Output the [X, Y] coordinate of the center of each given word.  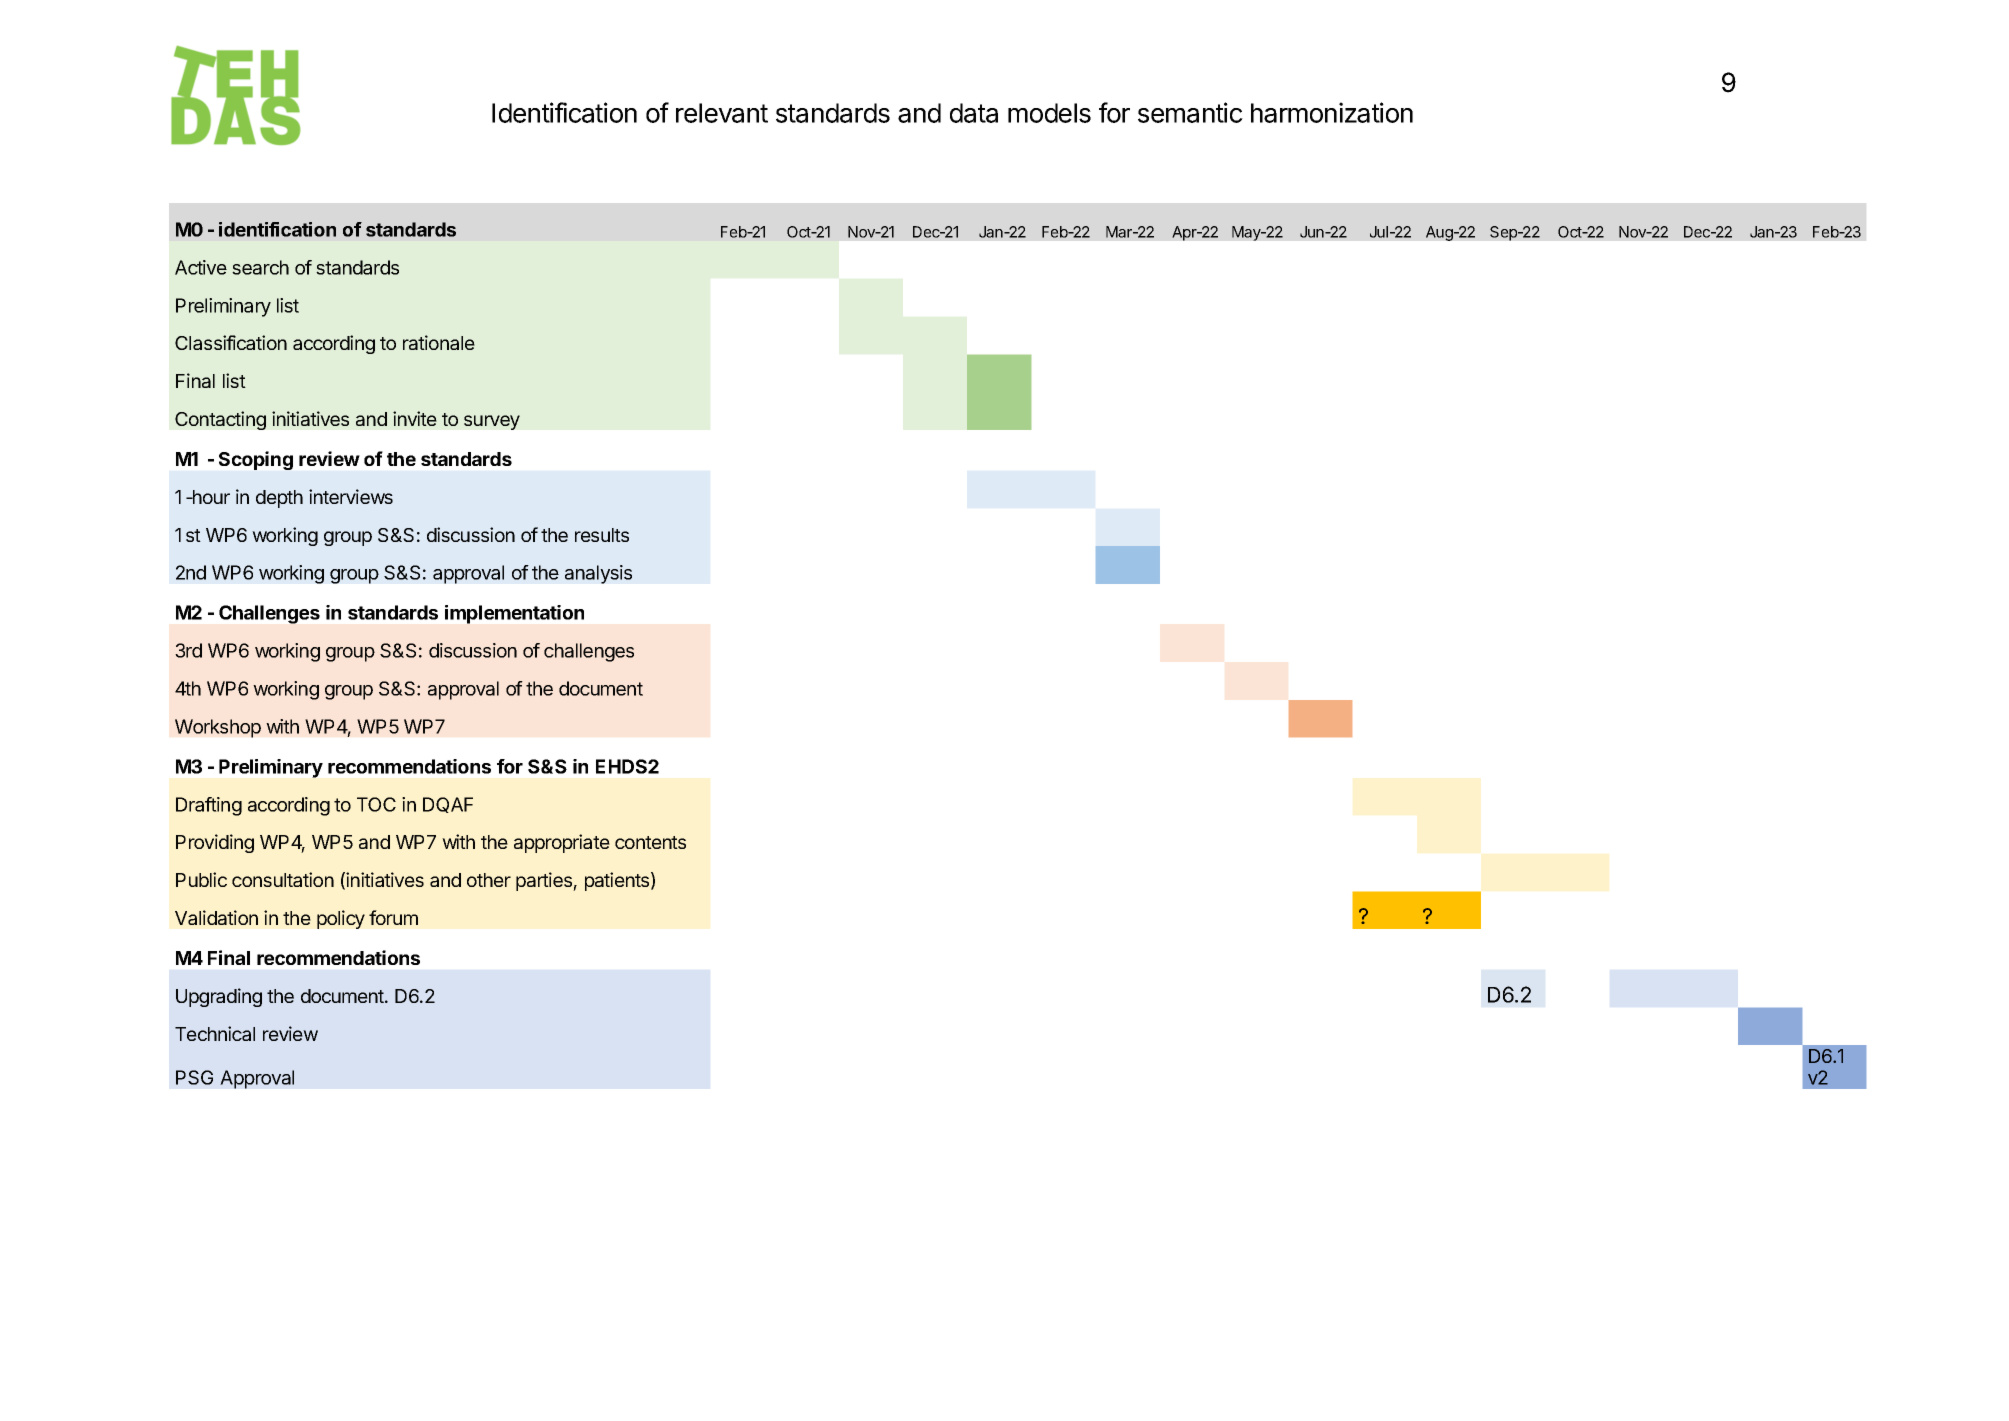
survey [492, 422]
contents [650, 842]
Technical [215, 1033]
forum [393, 917]
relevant [722, 113]
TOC [376, 804]
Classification [231, 342]
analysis [598, 574]
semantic [1190, 112]
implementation [514, 614]
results [602, 535]
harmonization [1332, 112]
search [260, 267]
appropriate [562, 843]
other [489, 880]
